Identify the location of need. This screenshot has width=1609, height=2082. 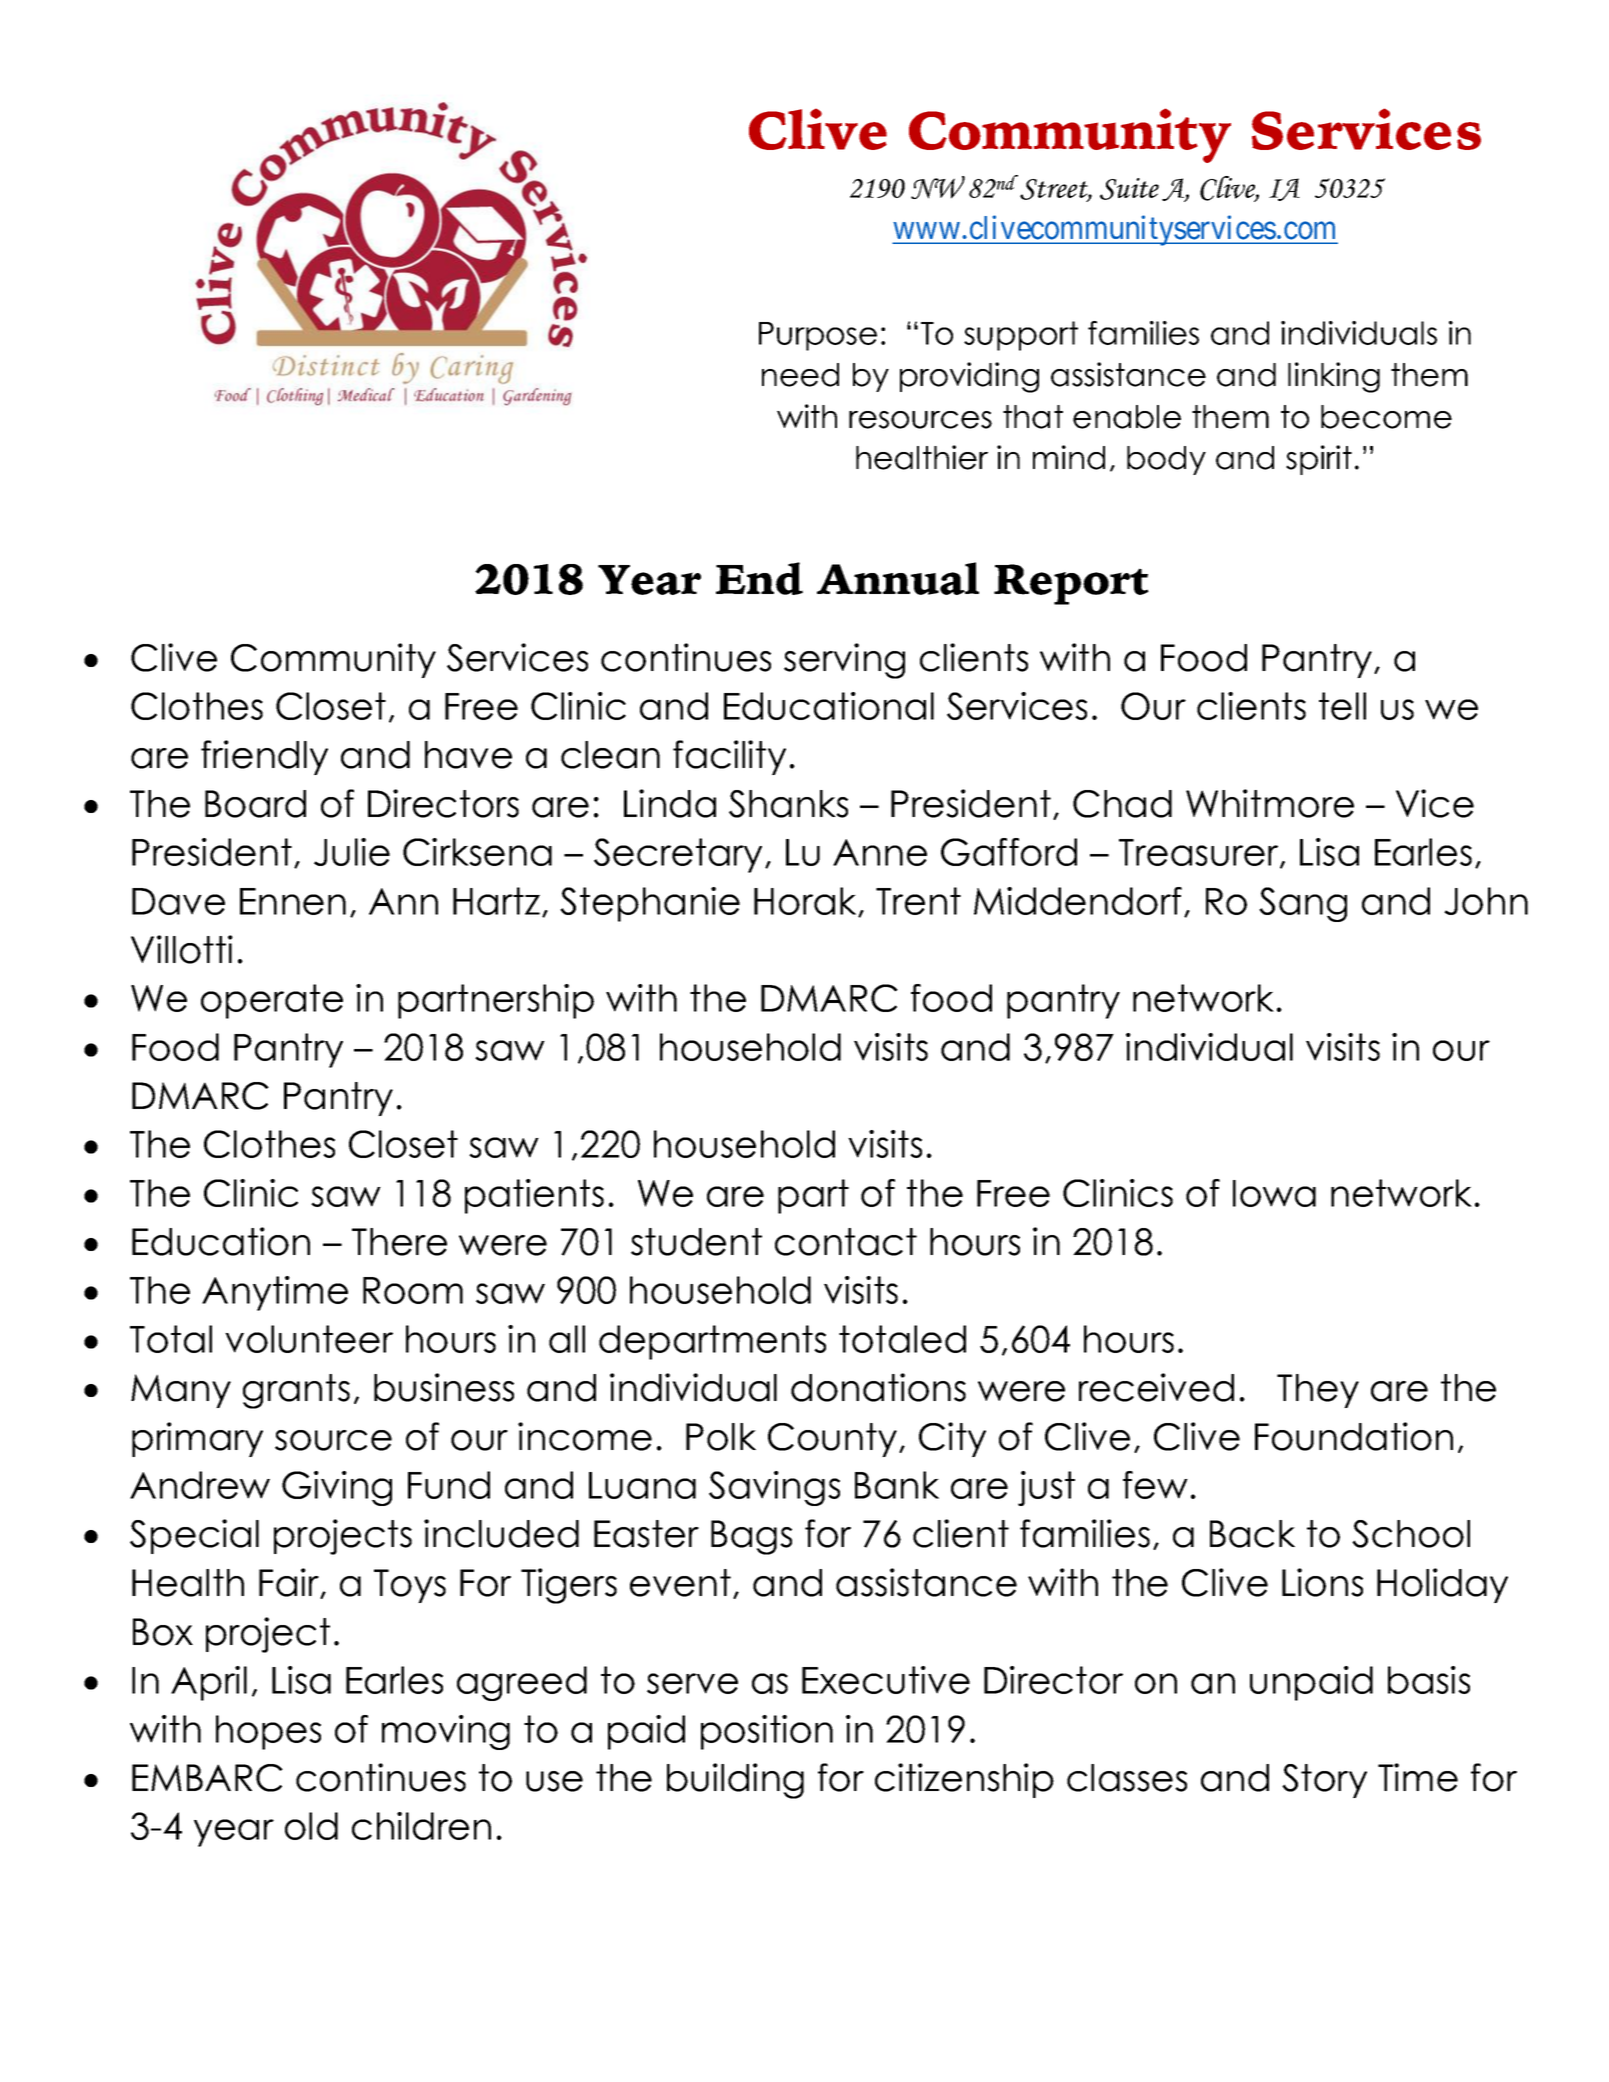
(800, 375).
